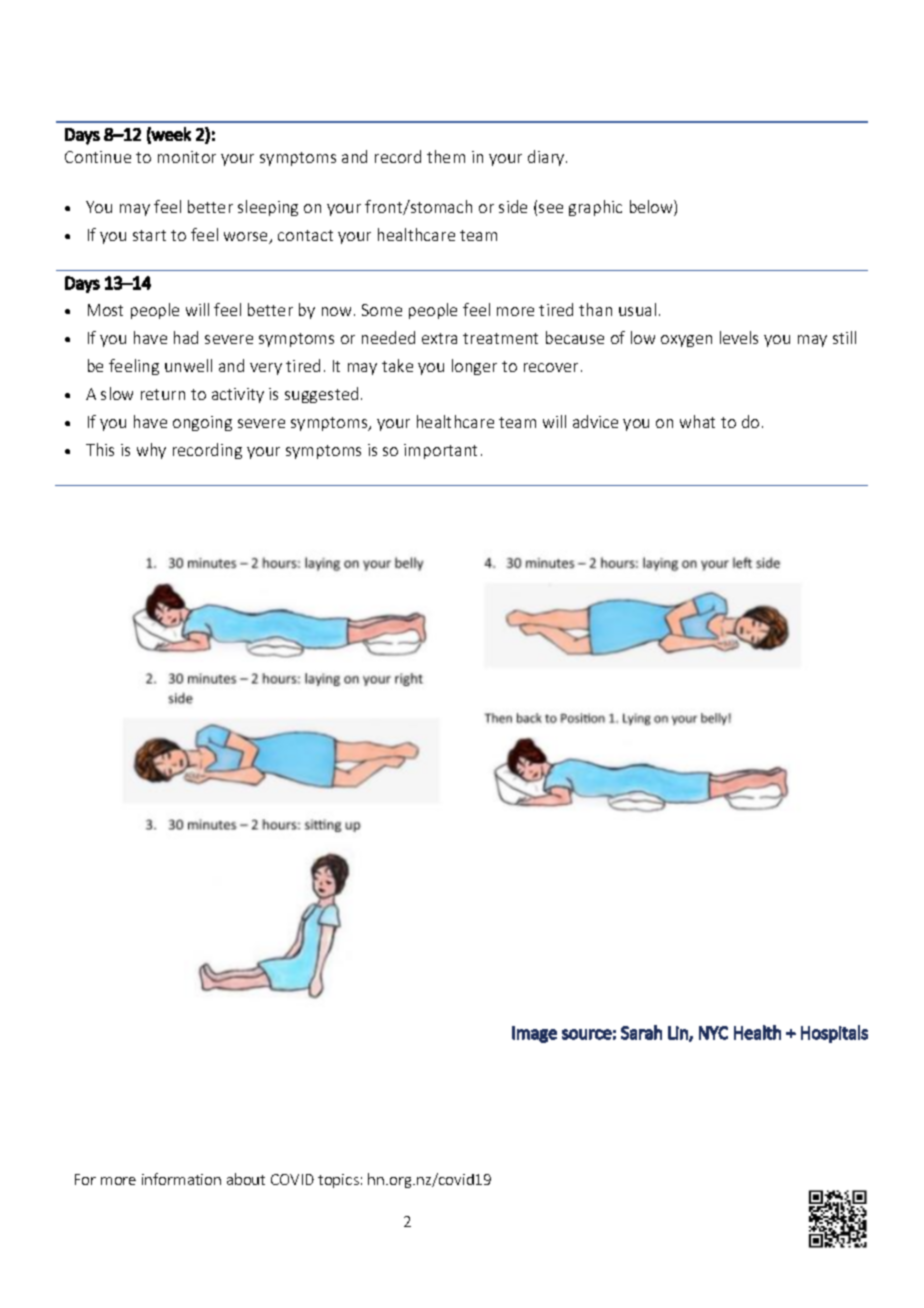 The height and width of the screenshot is (1308, 924). What do you see at coordinates (595, 208) in the screenshot?
I see `graphic` at bounding box center [595, 208].
